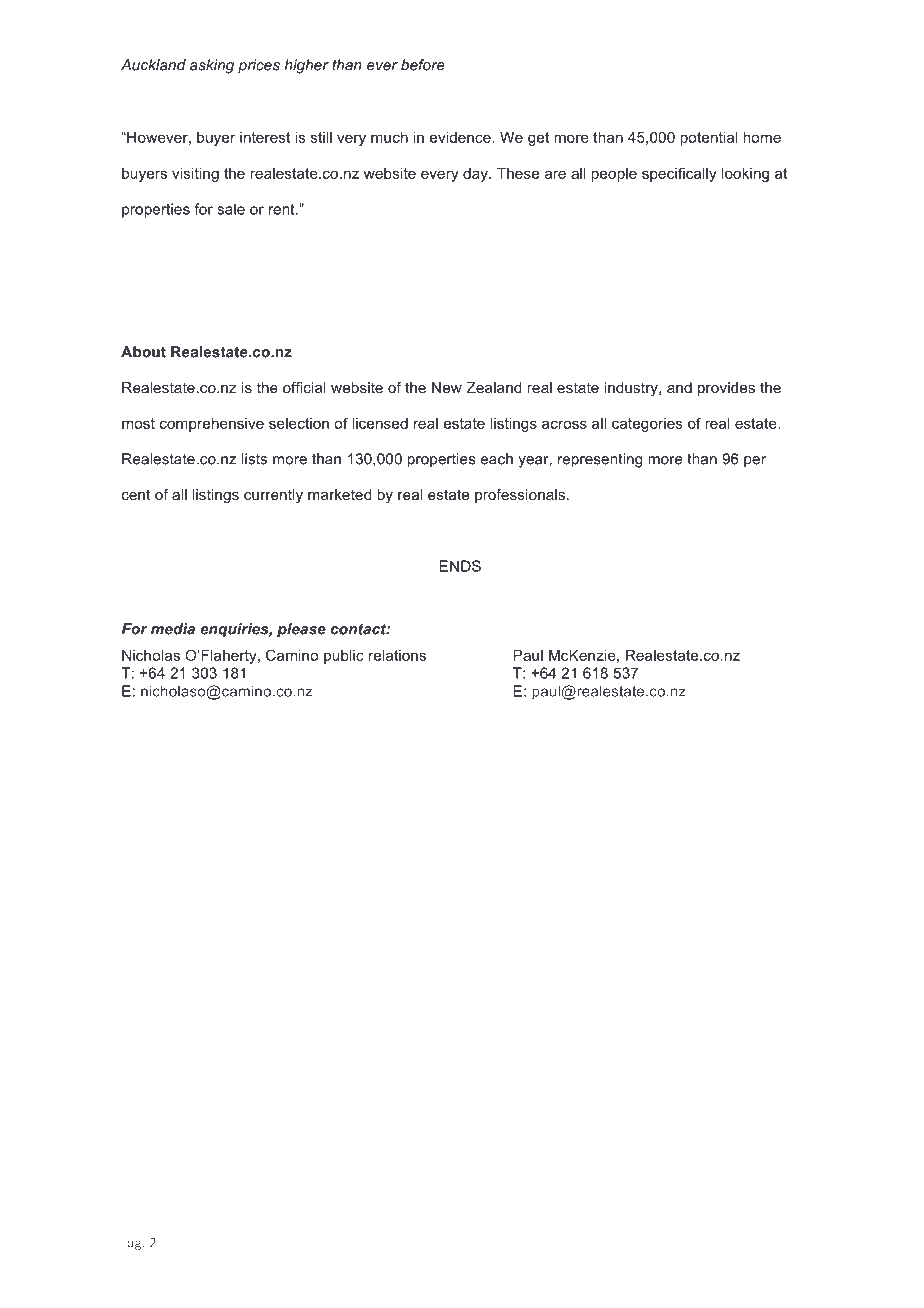  What do you see at coordinates (460, 566) in the document?
I see `ENDS` at bounding box center [460, 566].
